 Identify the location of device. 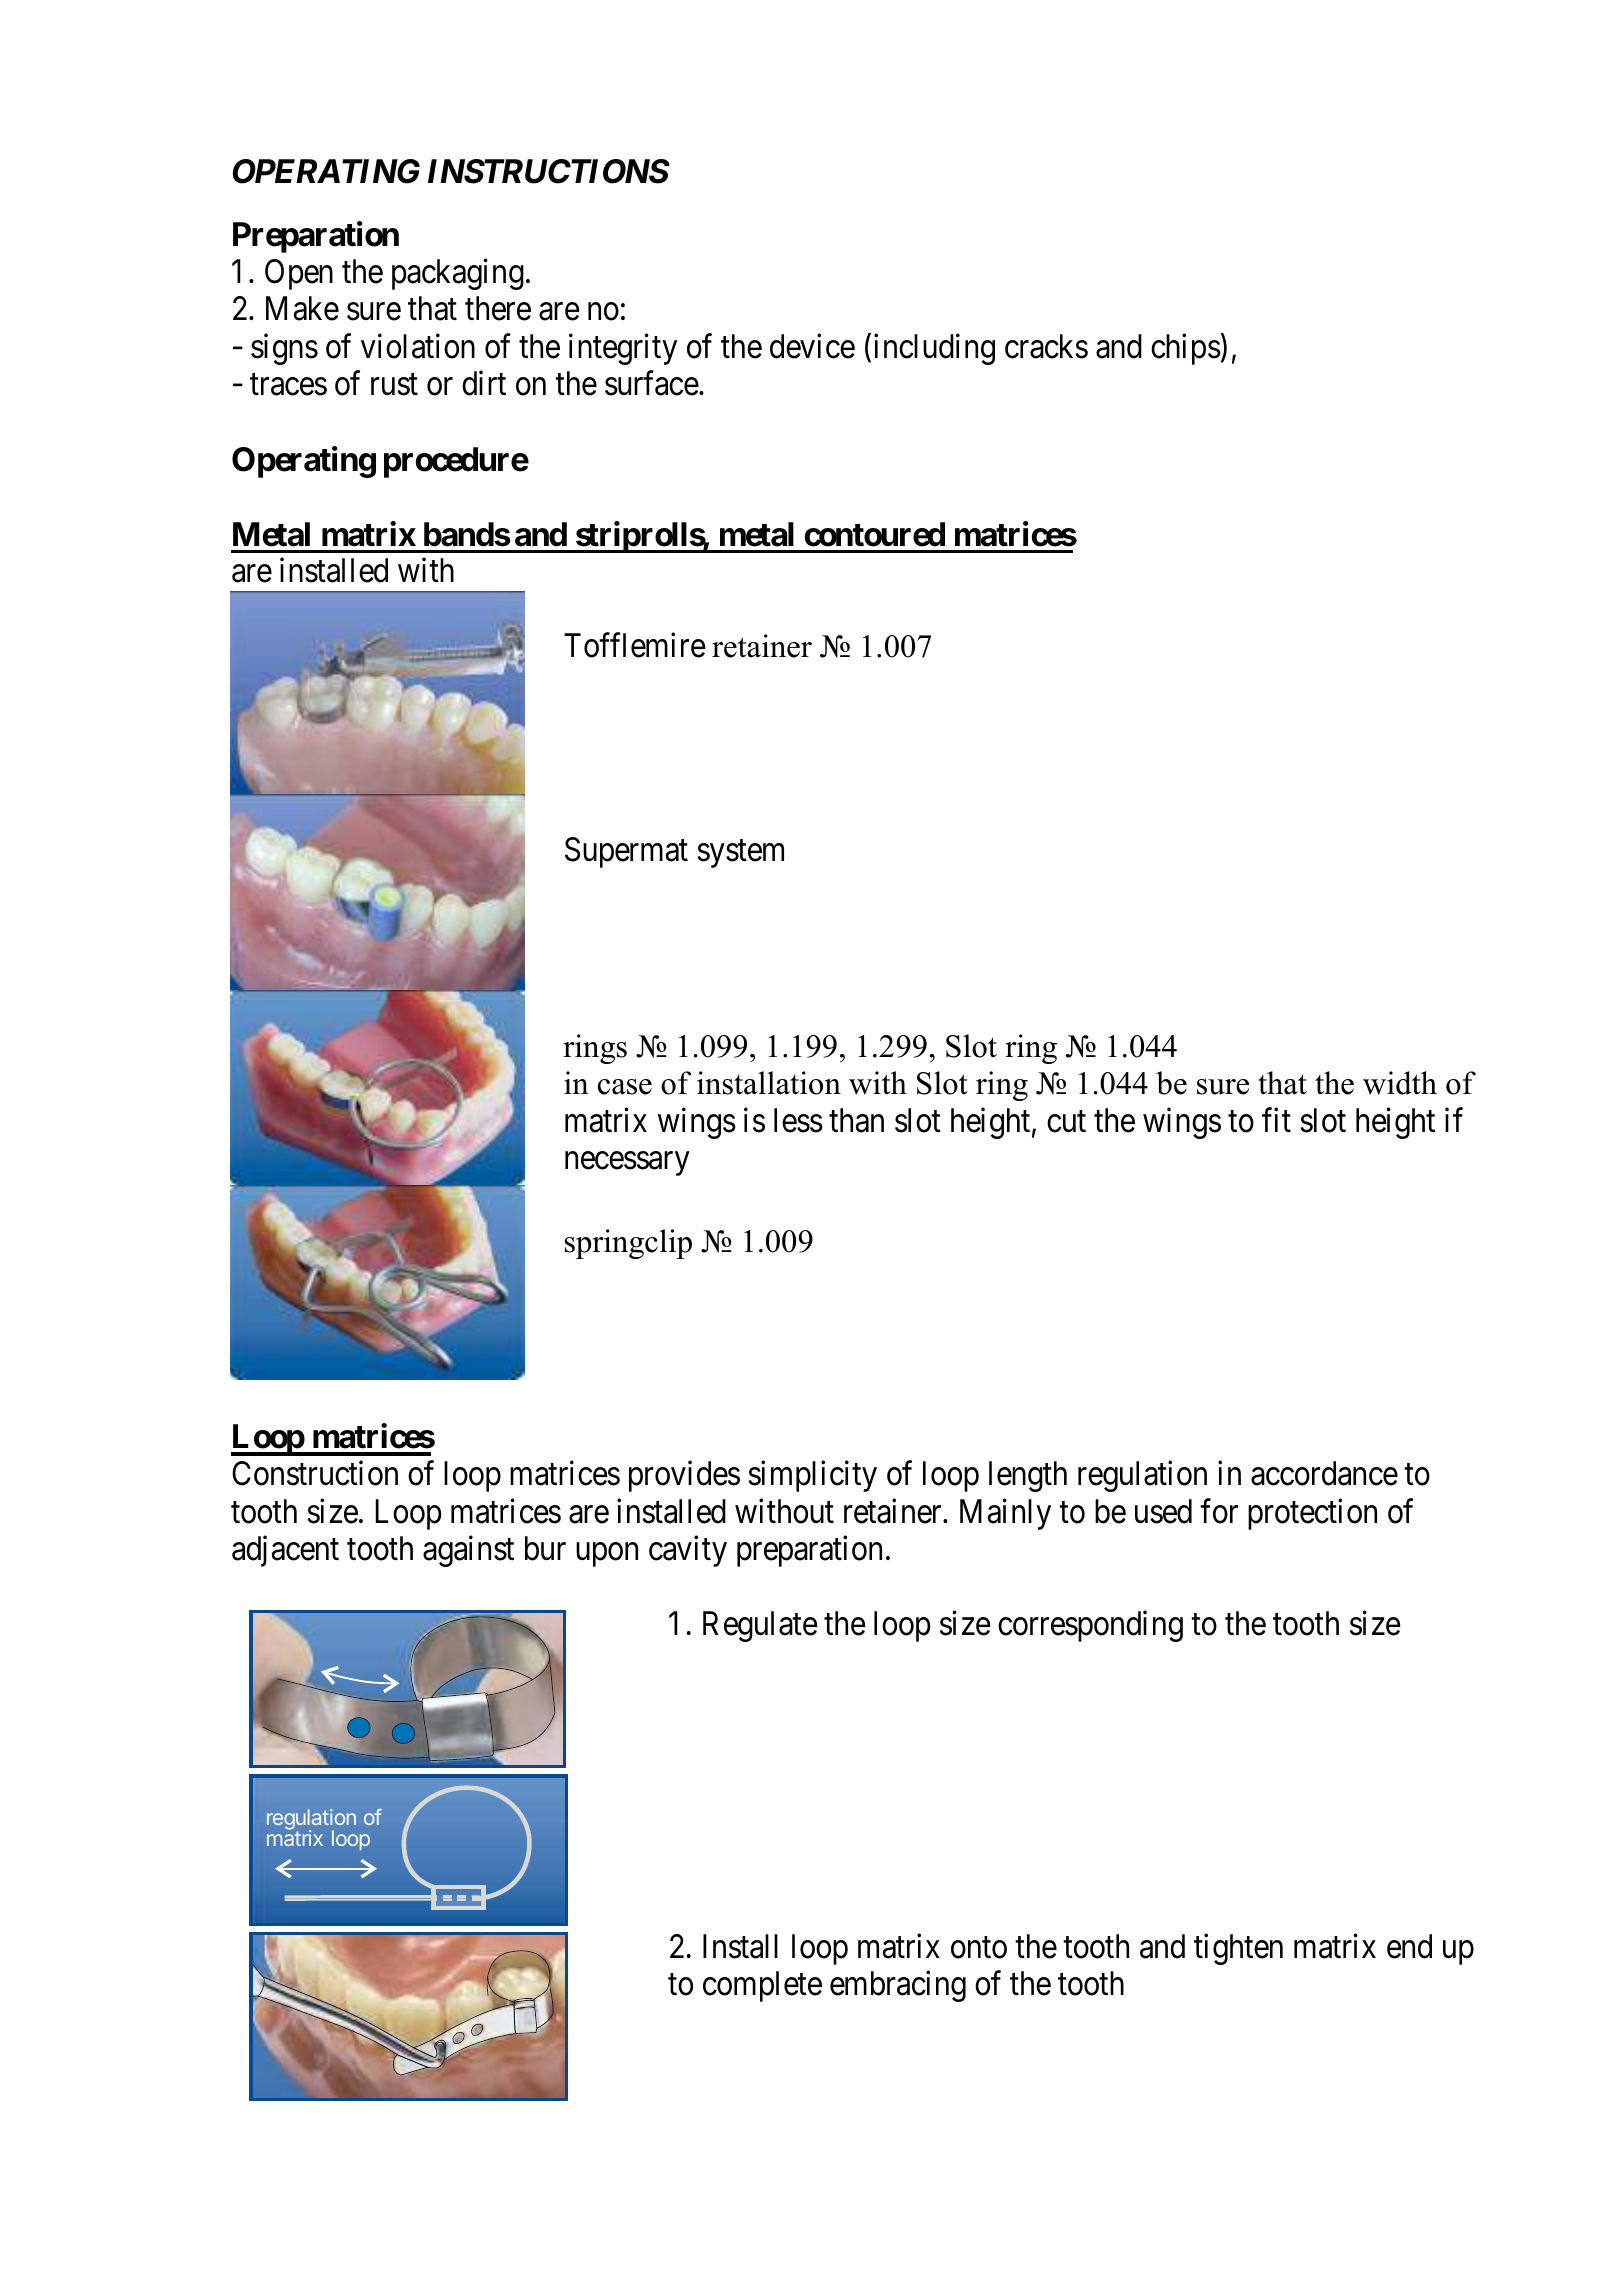
(812, 346).
